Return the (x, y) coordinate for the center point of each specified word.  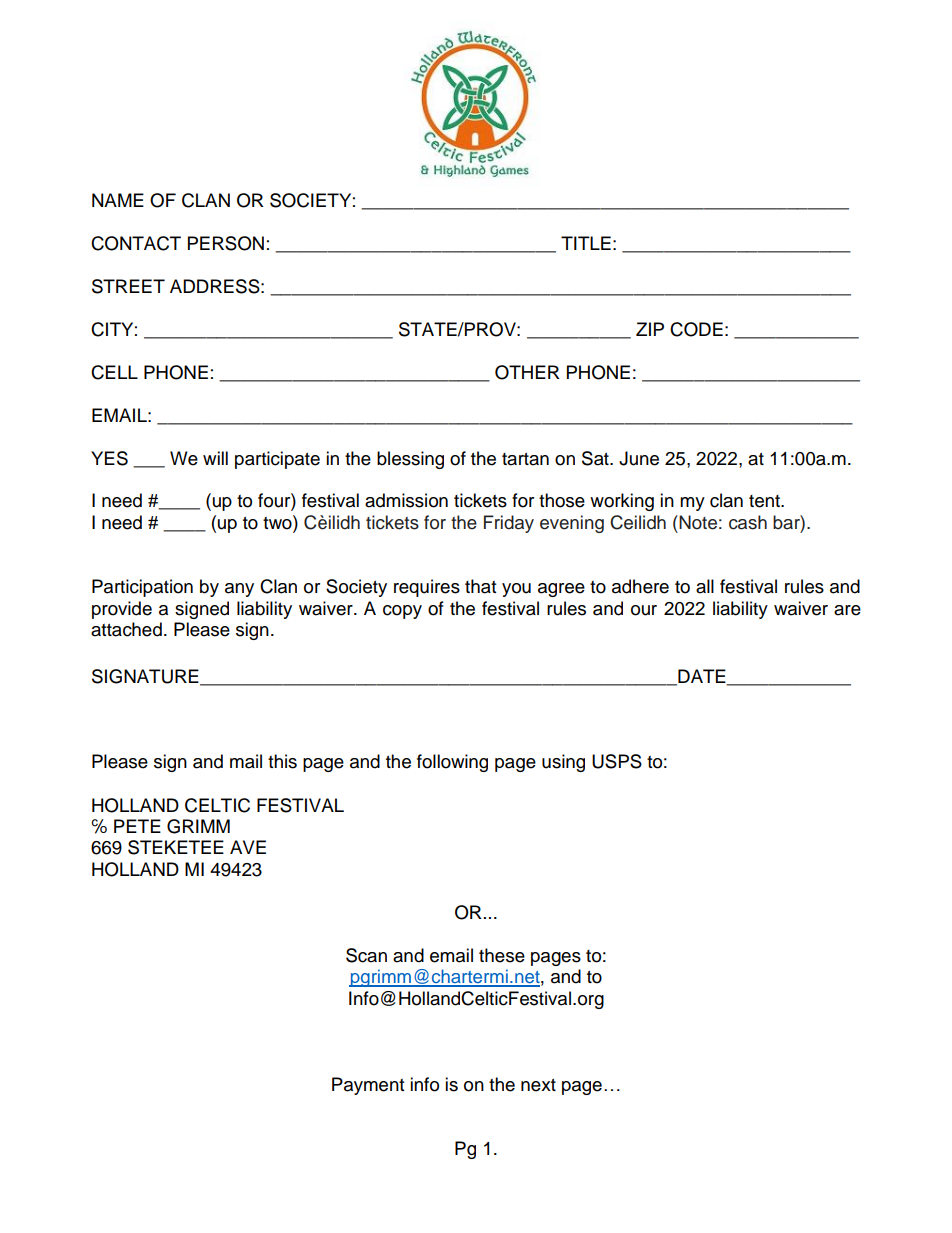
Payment (368, 1086)
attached (126, 629)
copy (402, 612)
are (847, 610)
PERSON (226, 243)
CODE (696, 329)
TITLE (586, 243)
